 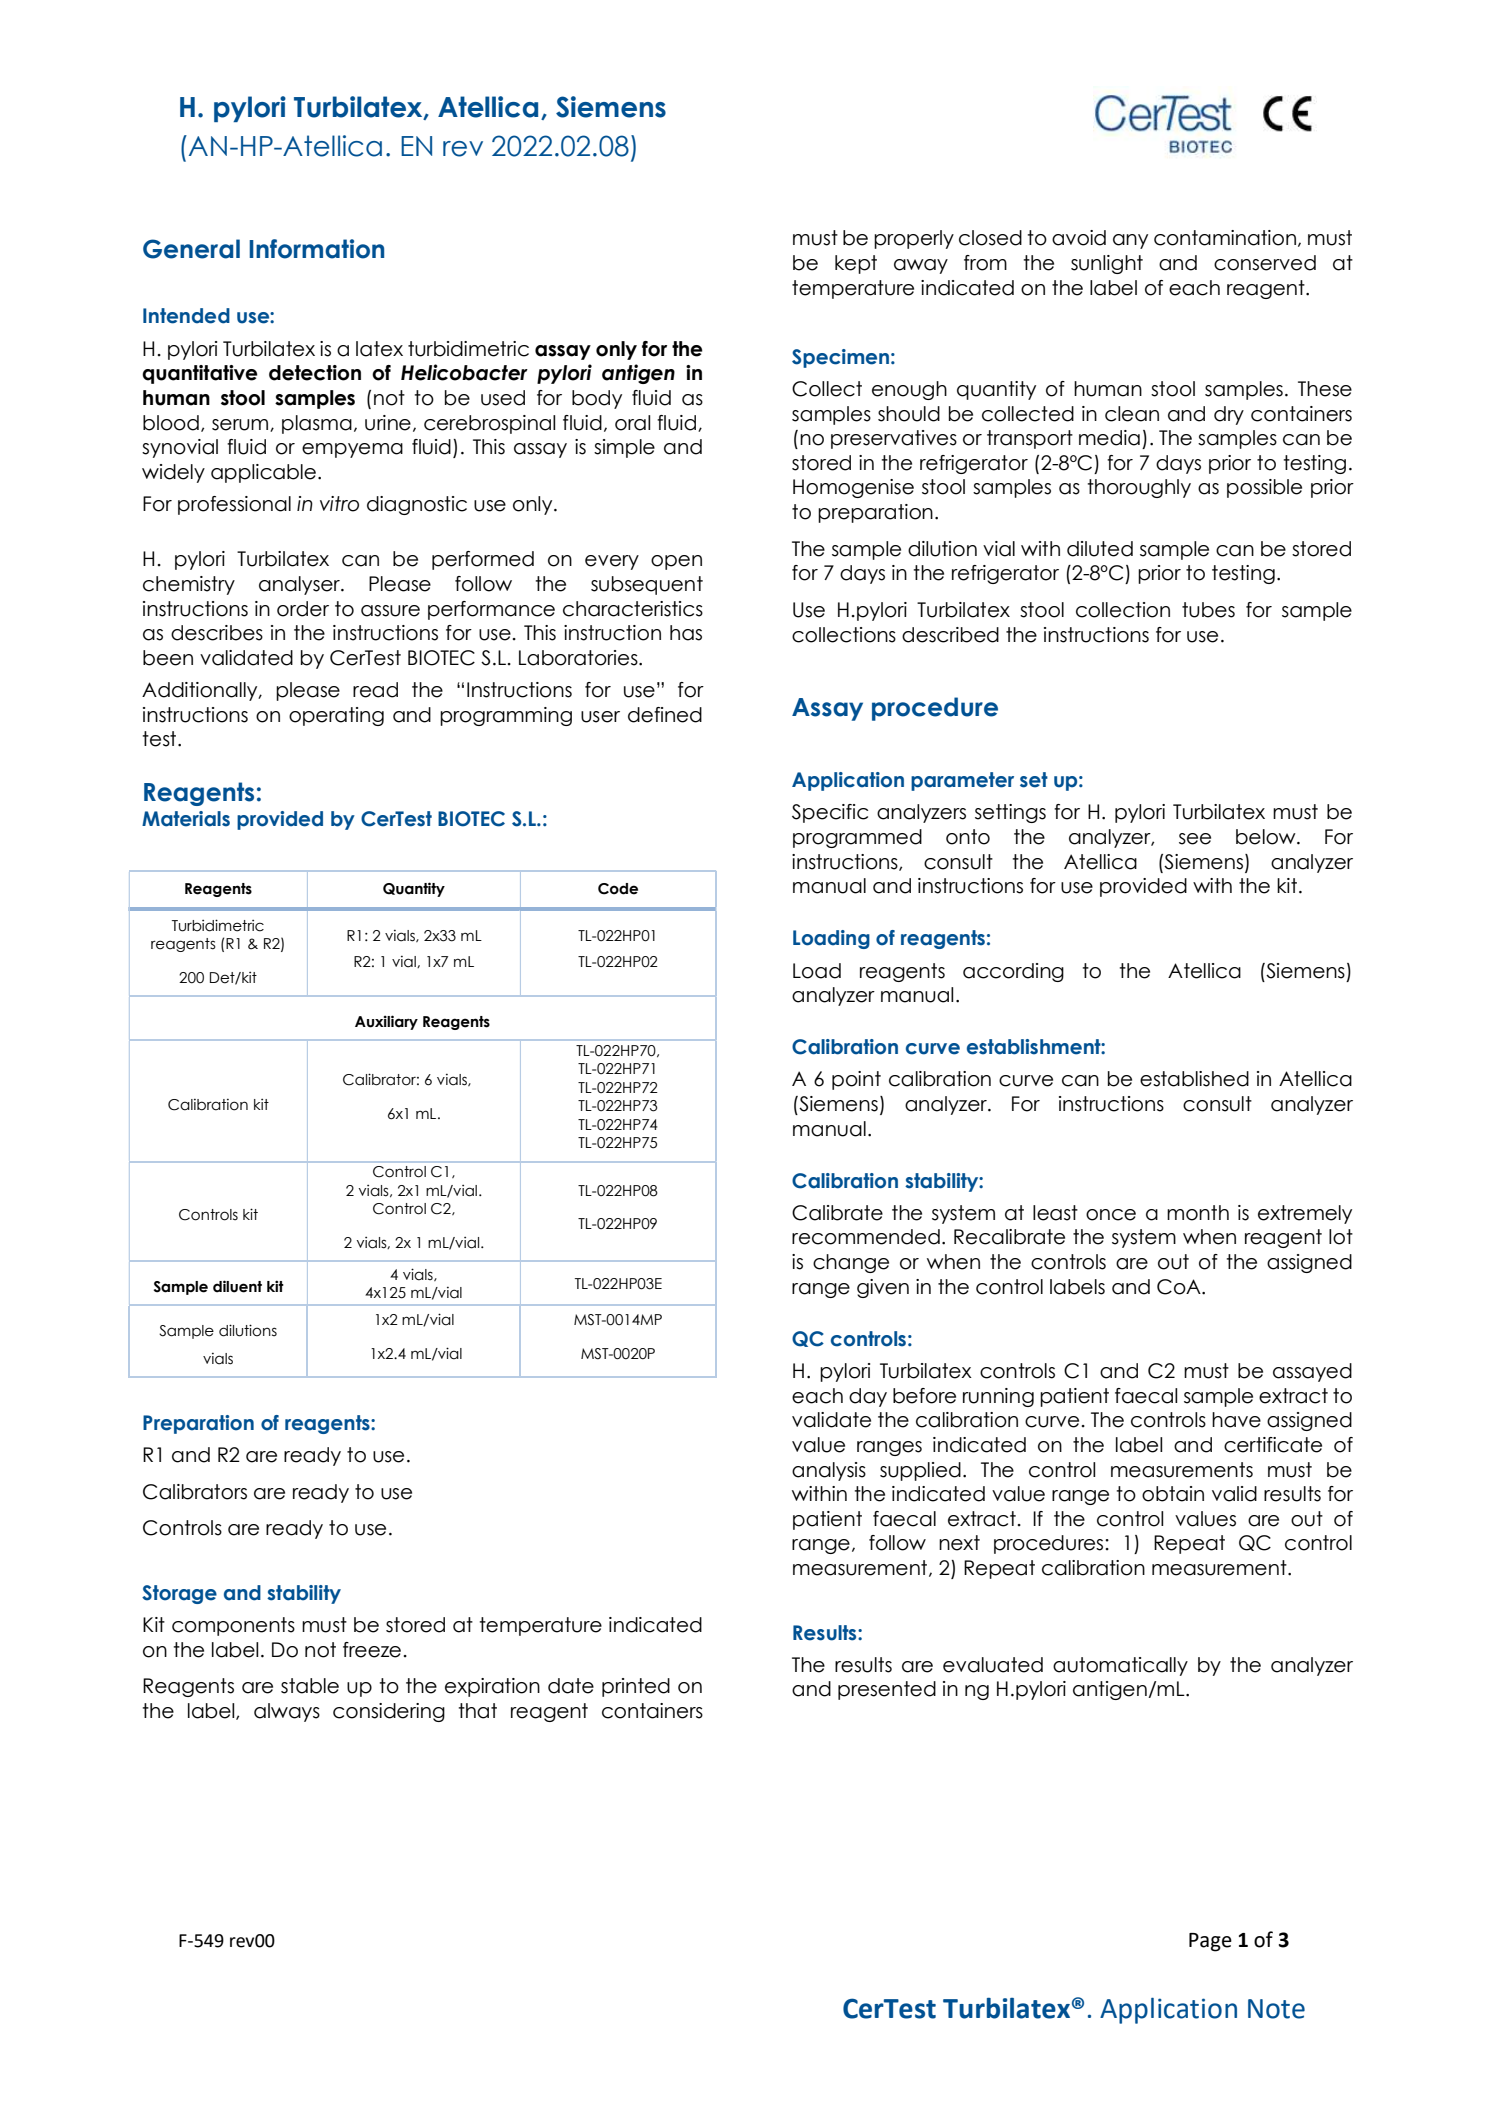 What do you see at coordinates (316, 249) in the screenshot?
I see `Information` at bounding box center [316, 249].
